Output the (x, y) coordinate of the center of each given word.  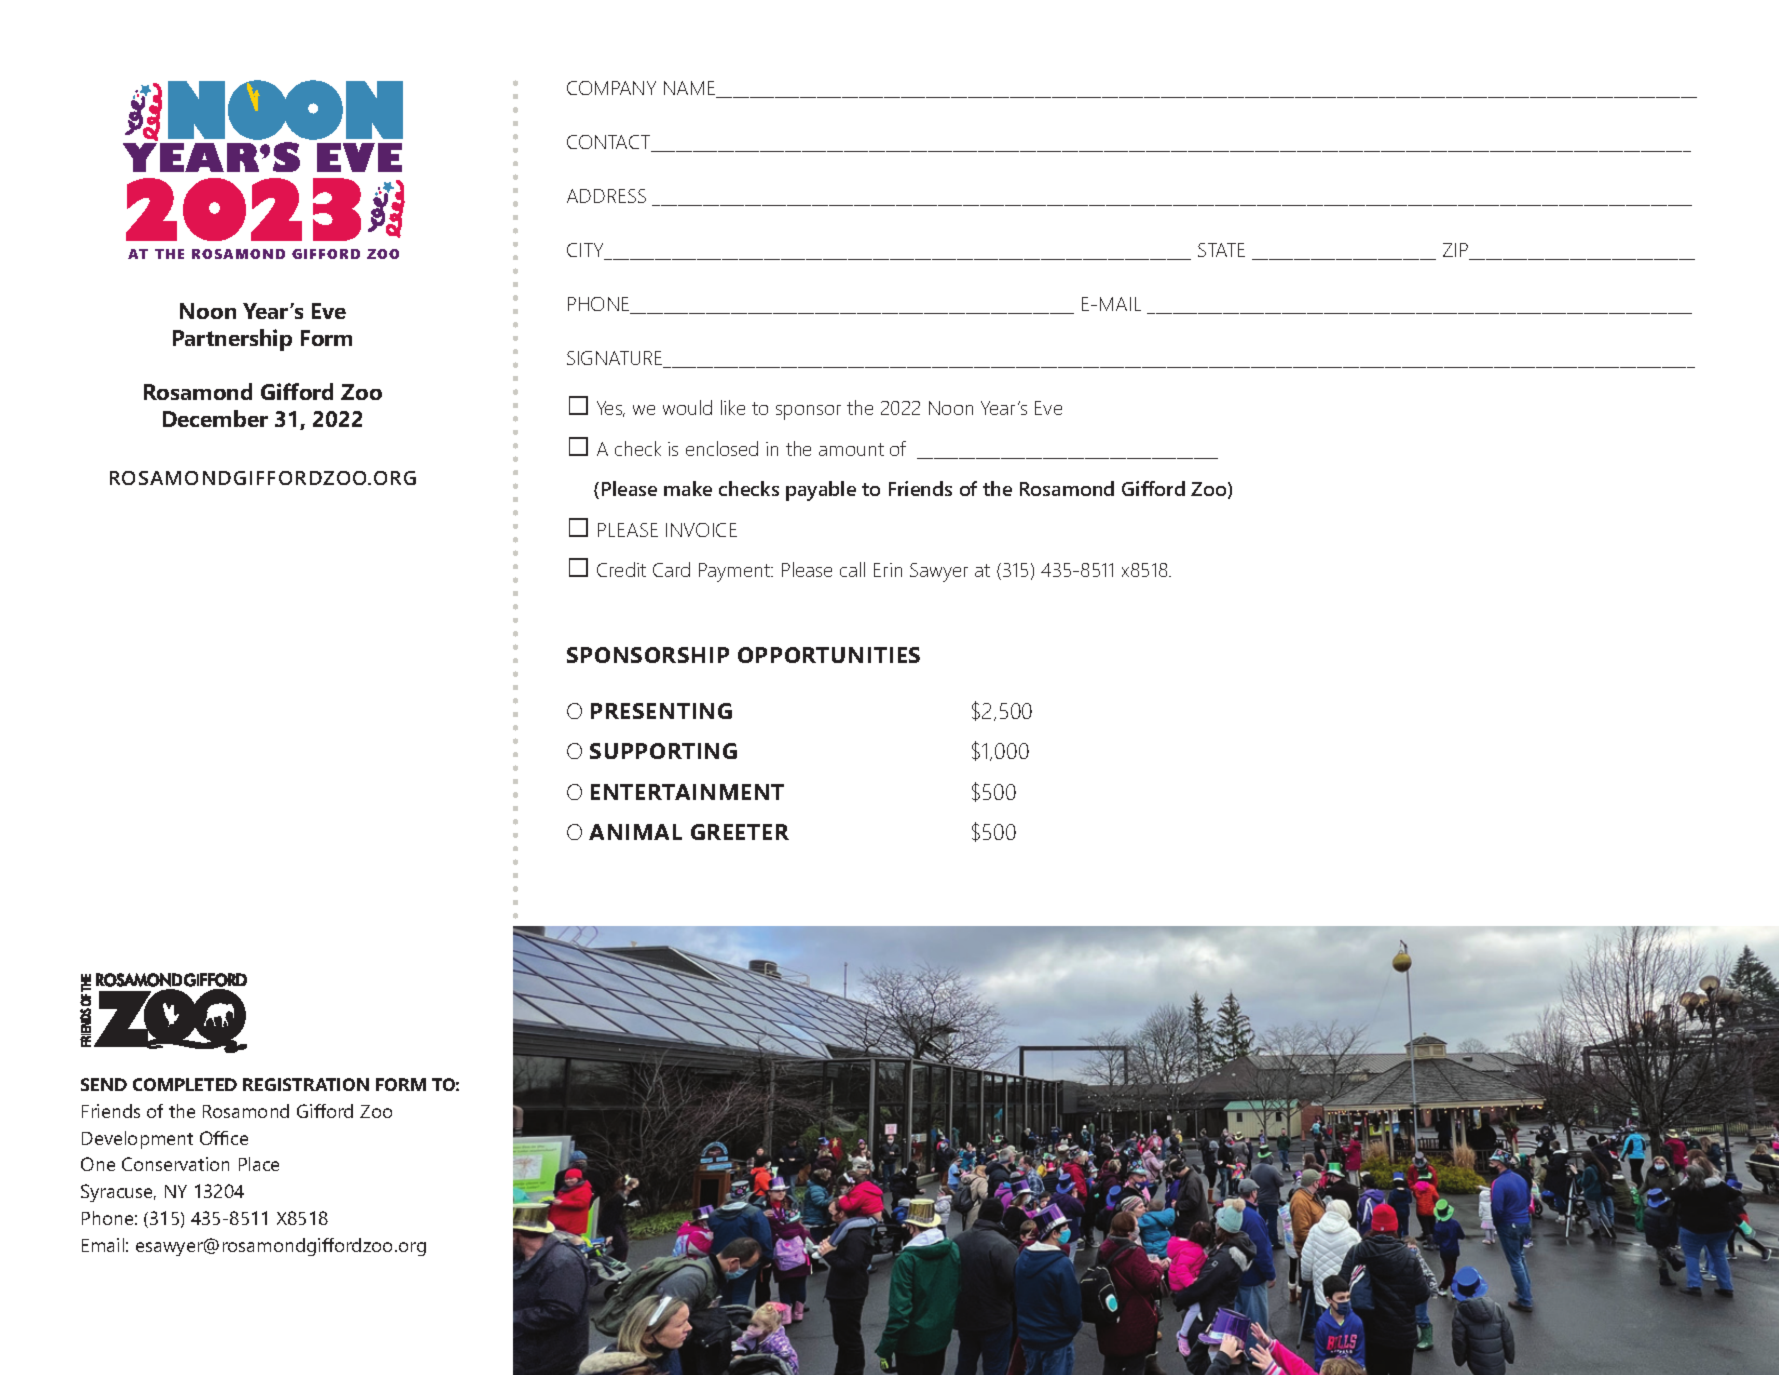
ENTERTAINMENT (687, 792)
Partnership (232, 340)
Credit (621, 569)
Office (224, 1138)
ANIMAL (635, 832)
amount (851, 449)
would (687, 407)
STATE (1221, 250)
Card (671, 569)
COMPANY (611, 88)
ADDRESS (606, 196)
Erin (888, 570)
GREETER (740, 832)
